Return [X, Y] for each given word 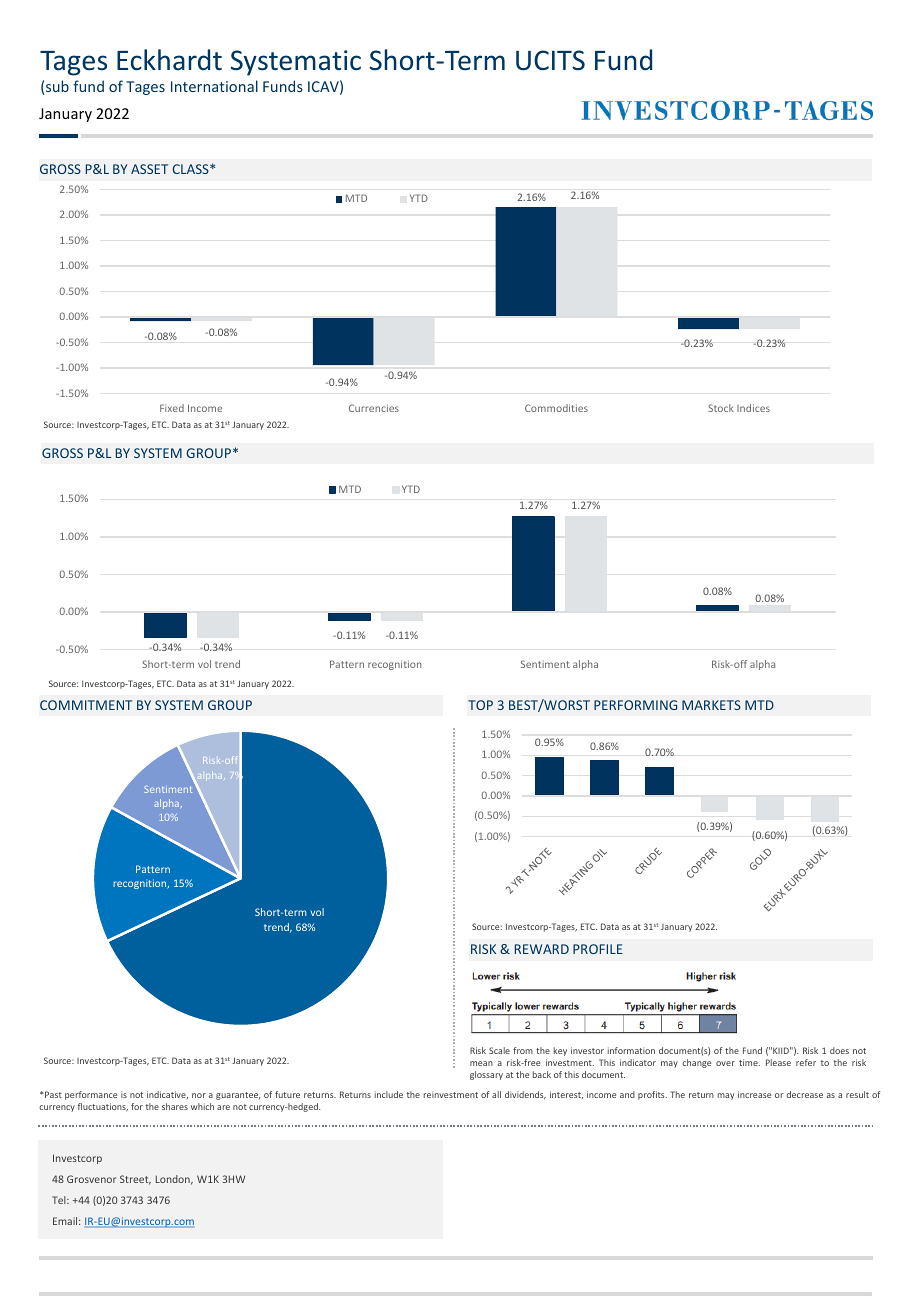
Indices [753, 408]
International [214, 86]
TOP [480, 705]
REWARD [542, 949]
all [496, 1094]
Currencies [374, 408]
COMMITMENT [86, 705]
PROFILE [598, 949]
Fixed [172, 408]
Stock [721, 408]
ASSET [149, 169]
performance [91, 1095]
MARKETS [711, 705]
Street [135, 1180]
